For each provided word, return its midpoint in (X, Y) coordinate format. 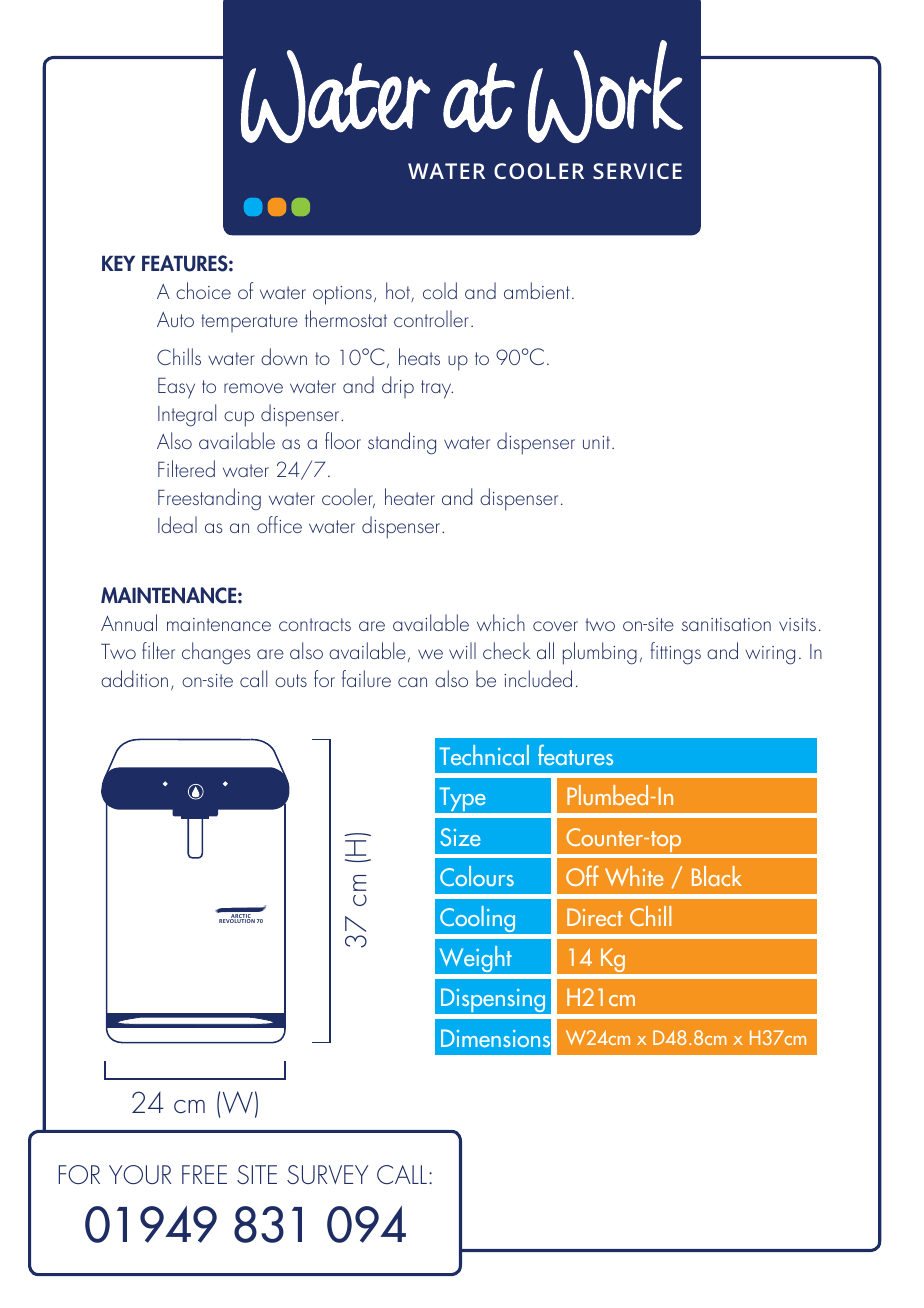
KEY (118, 263)
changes (216, 653)
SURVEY (327, 1174)
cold (440, 290)
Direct (595, 917)
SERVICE (637, 171)
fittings (675, 653)
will (462, 650)
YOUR (140, 1174)
